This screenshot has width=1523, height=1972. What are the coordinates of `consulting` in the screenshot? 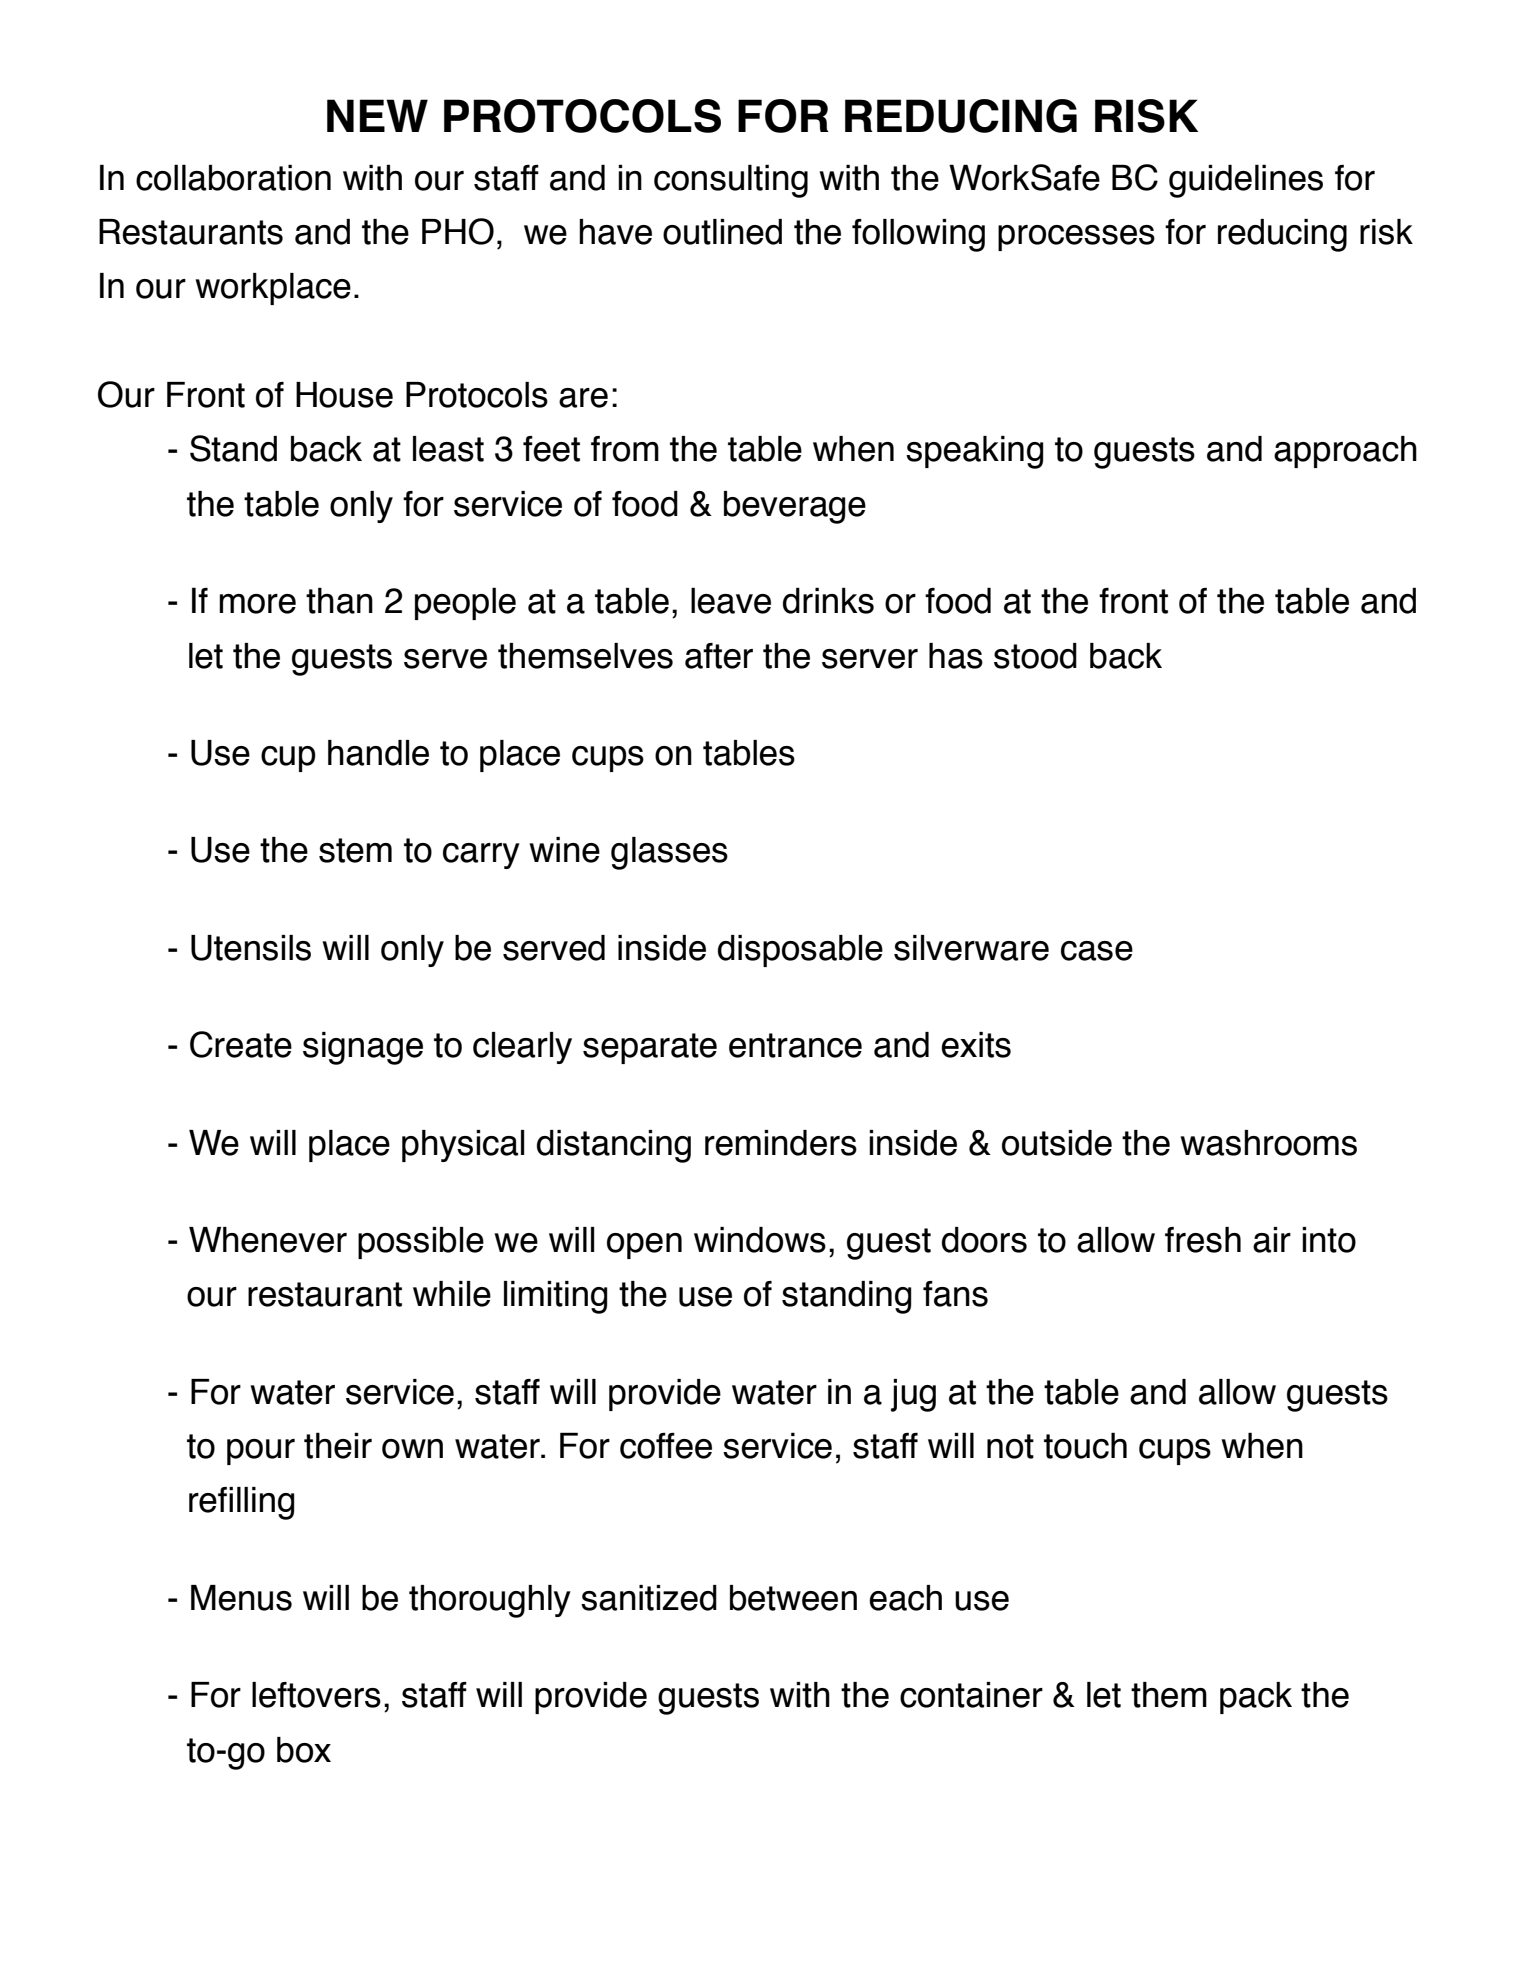 It's located at (731, 181).
